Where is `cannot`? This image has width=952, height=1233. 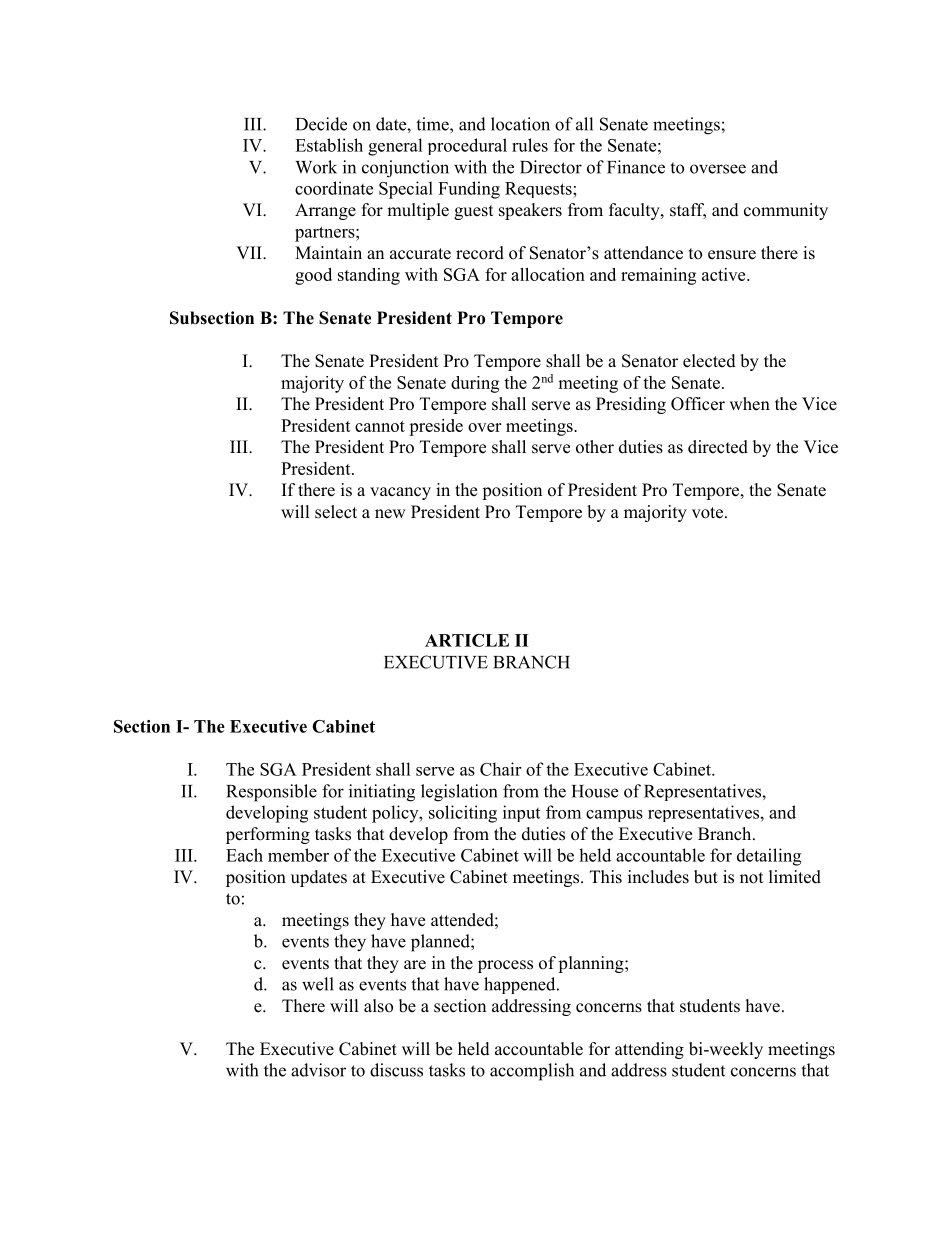 cannot is located at coordinates (380, 426).
